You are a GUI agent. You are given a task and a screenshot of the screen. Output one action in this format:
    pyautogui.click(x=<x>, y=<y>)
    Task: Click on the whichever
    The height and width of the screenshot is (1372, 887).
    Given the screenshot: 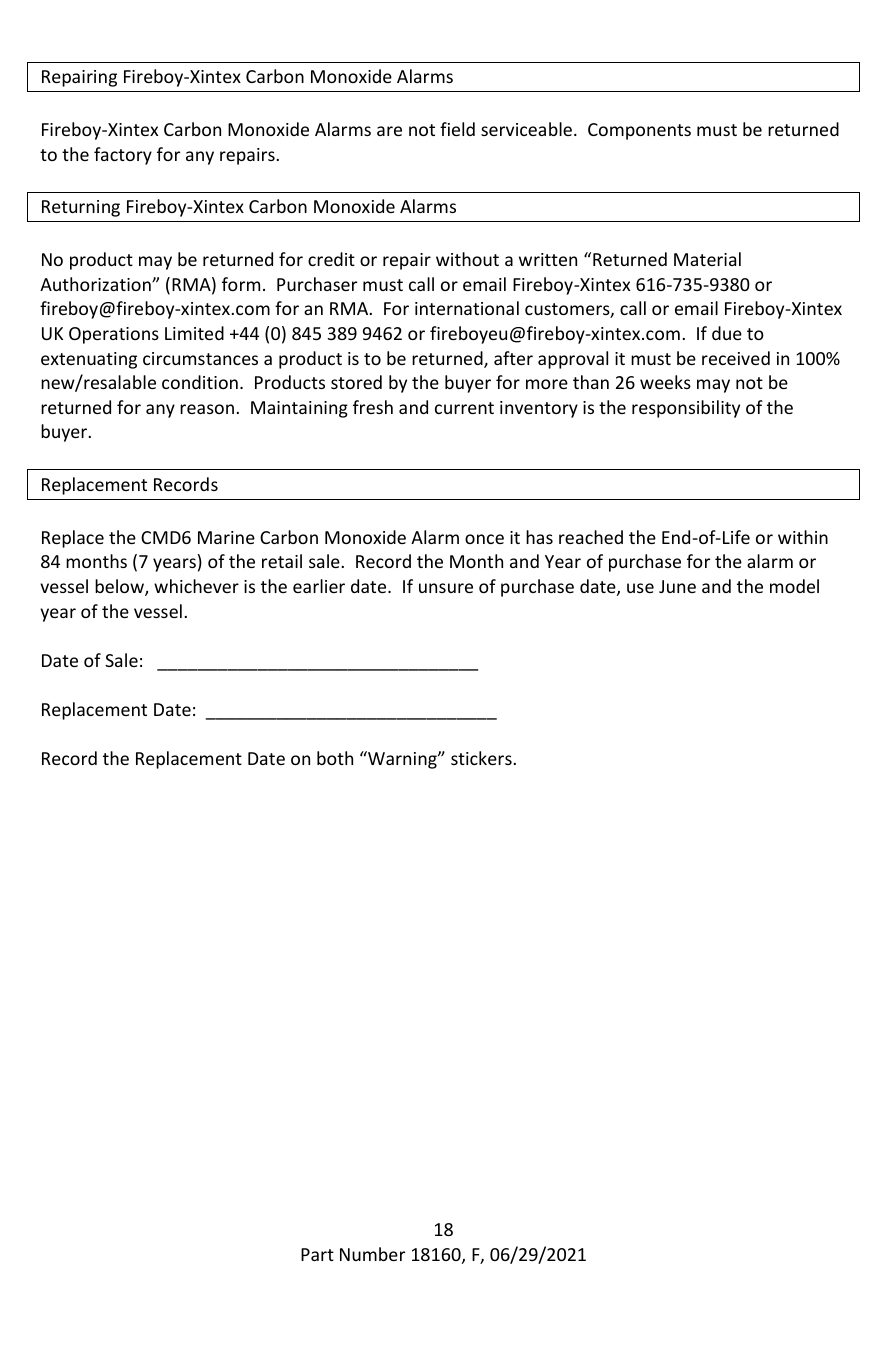 What is the action you would take?
    pyautogui.click(x=196, y=586)
